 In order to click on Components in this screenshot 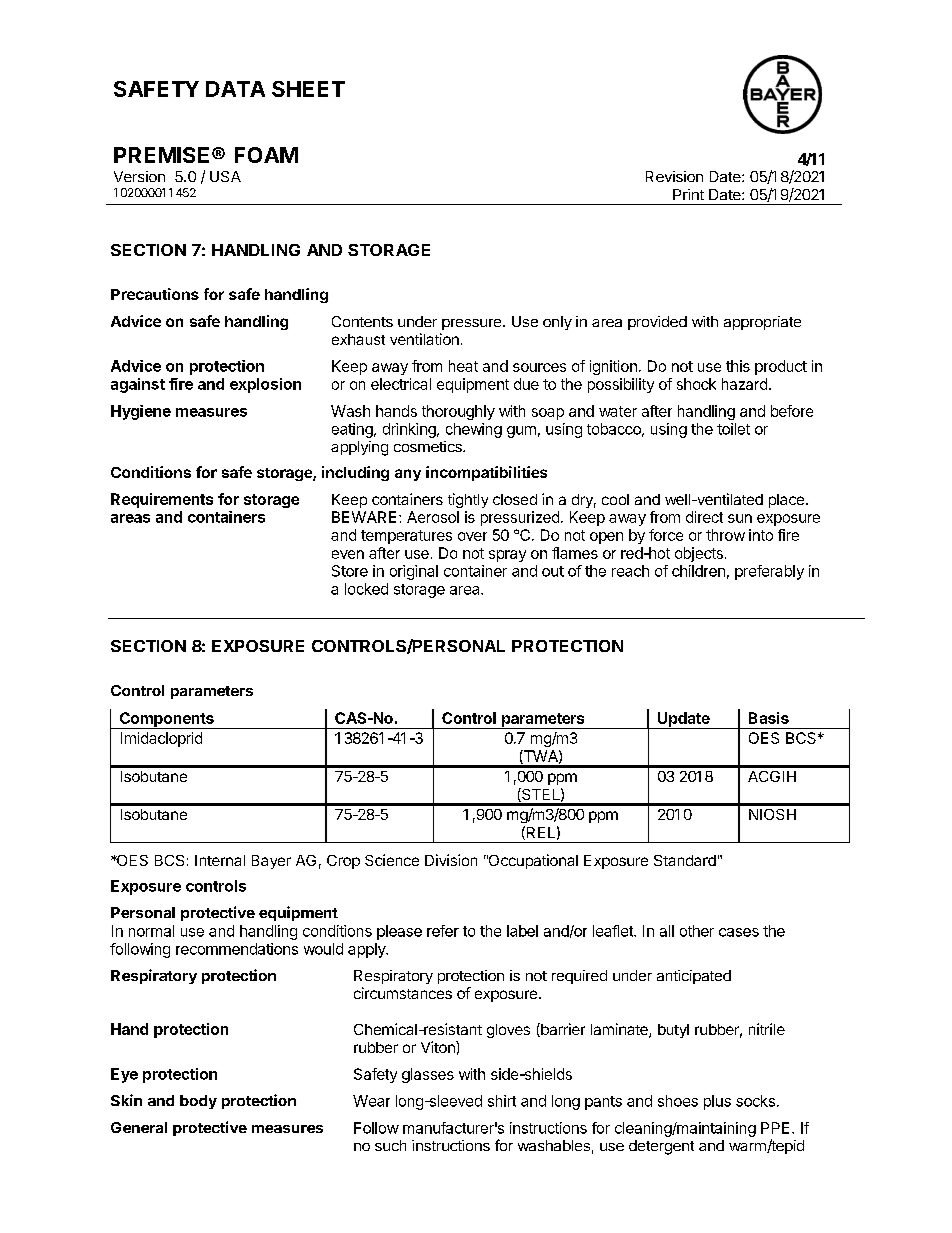, I will do `click(166, 720)`.
